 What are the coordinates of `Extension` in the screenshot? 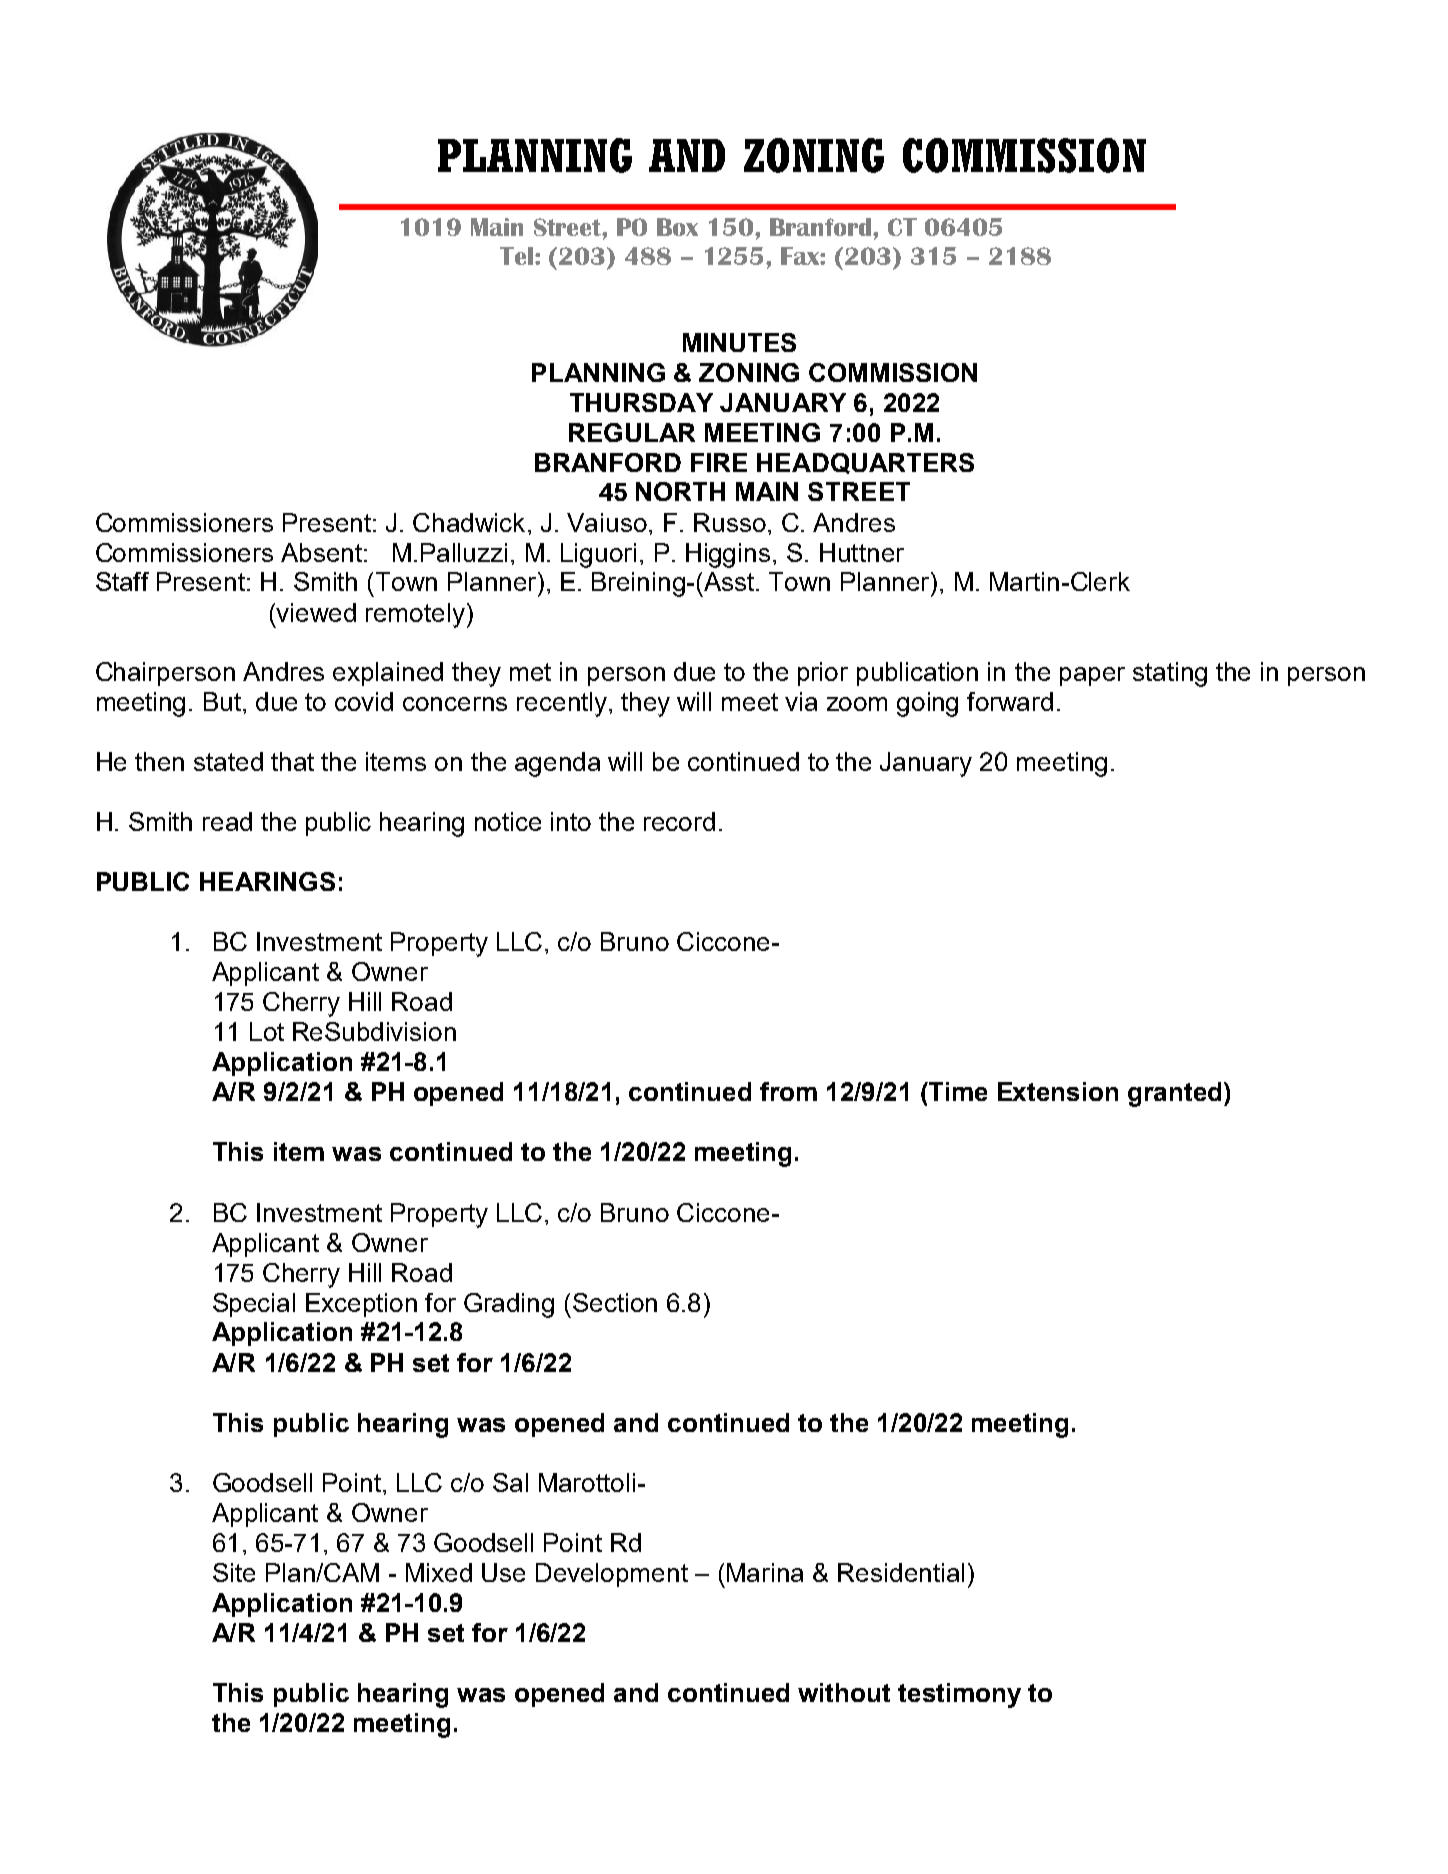 It's located at (1058, 1091).
